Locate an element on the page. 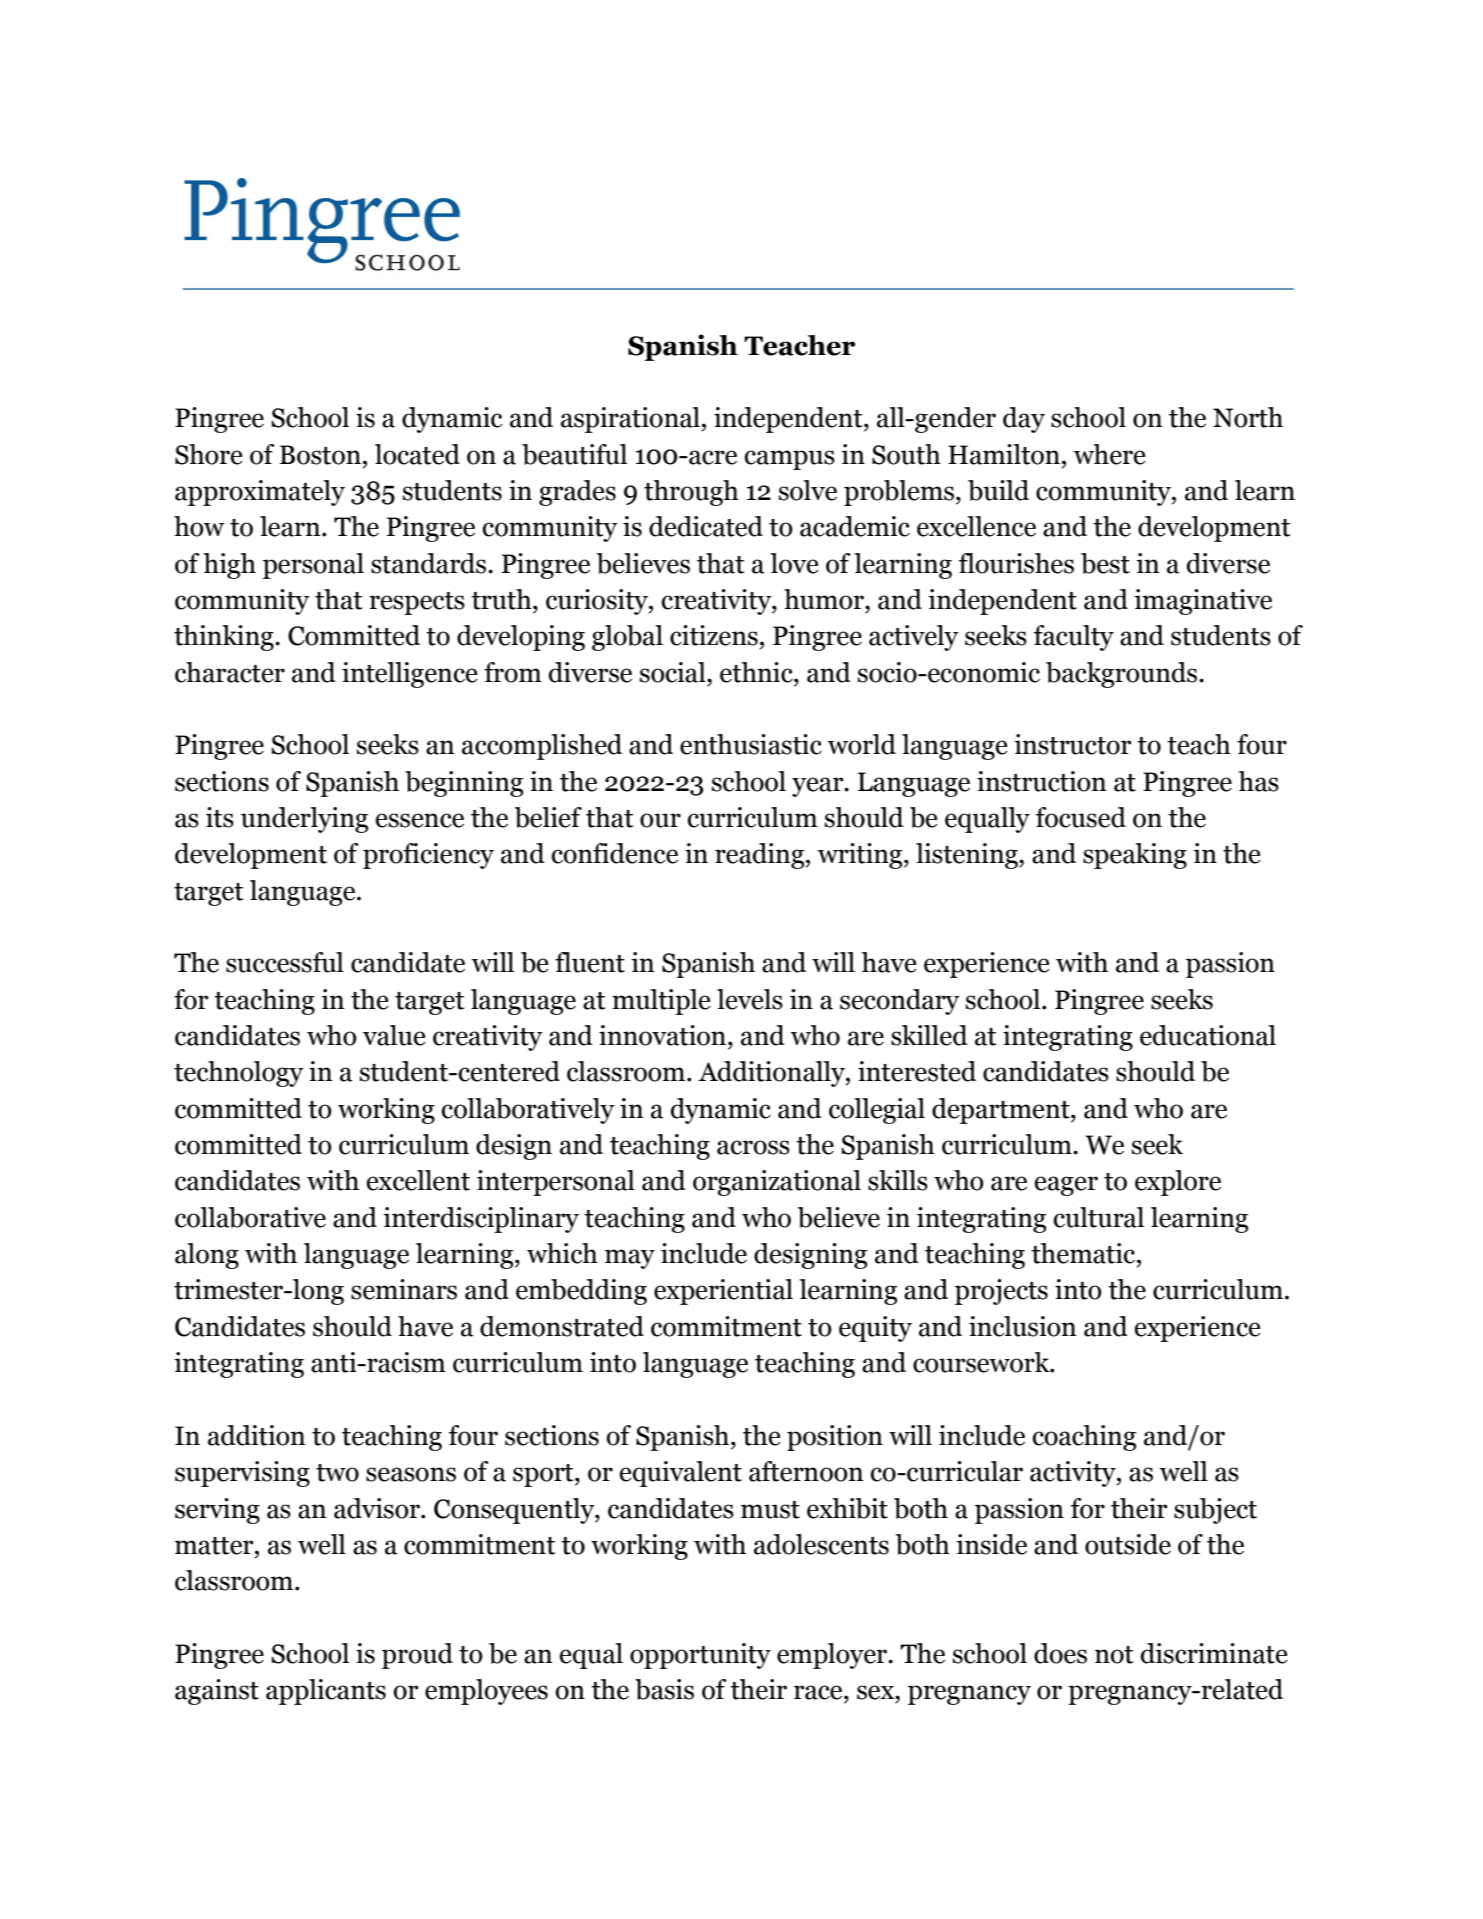 This image has width=1483, height=1919. where is located at coordinates (1110, 454).
